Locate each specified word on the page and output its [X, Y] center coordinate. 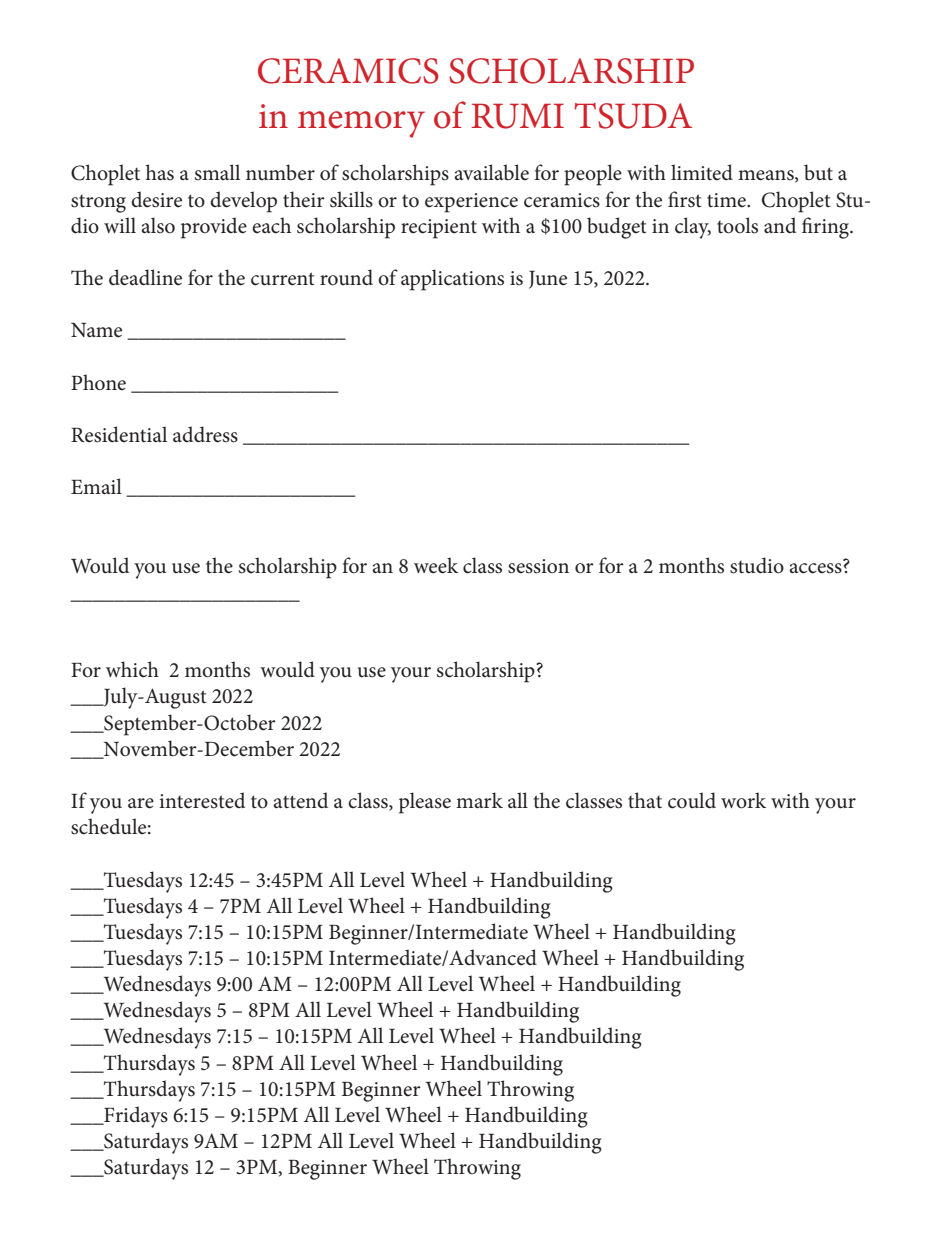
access [816, 567]
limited [702, 172]
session [538, 566]
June [548, 280]
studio [757, 565]
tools [737, 225]
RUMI [517, 116]
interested [202, 800]
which [132, 669]
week [436, 565]
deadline [145, 277]
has [160, 172]
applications [452, 280]
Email [96, 486]
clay [693, 228]
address [205, 434]
